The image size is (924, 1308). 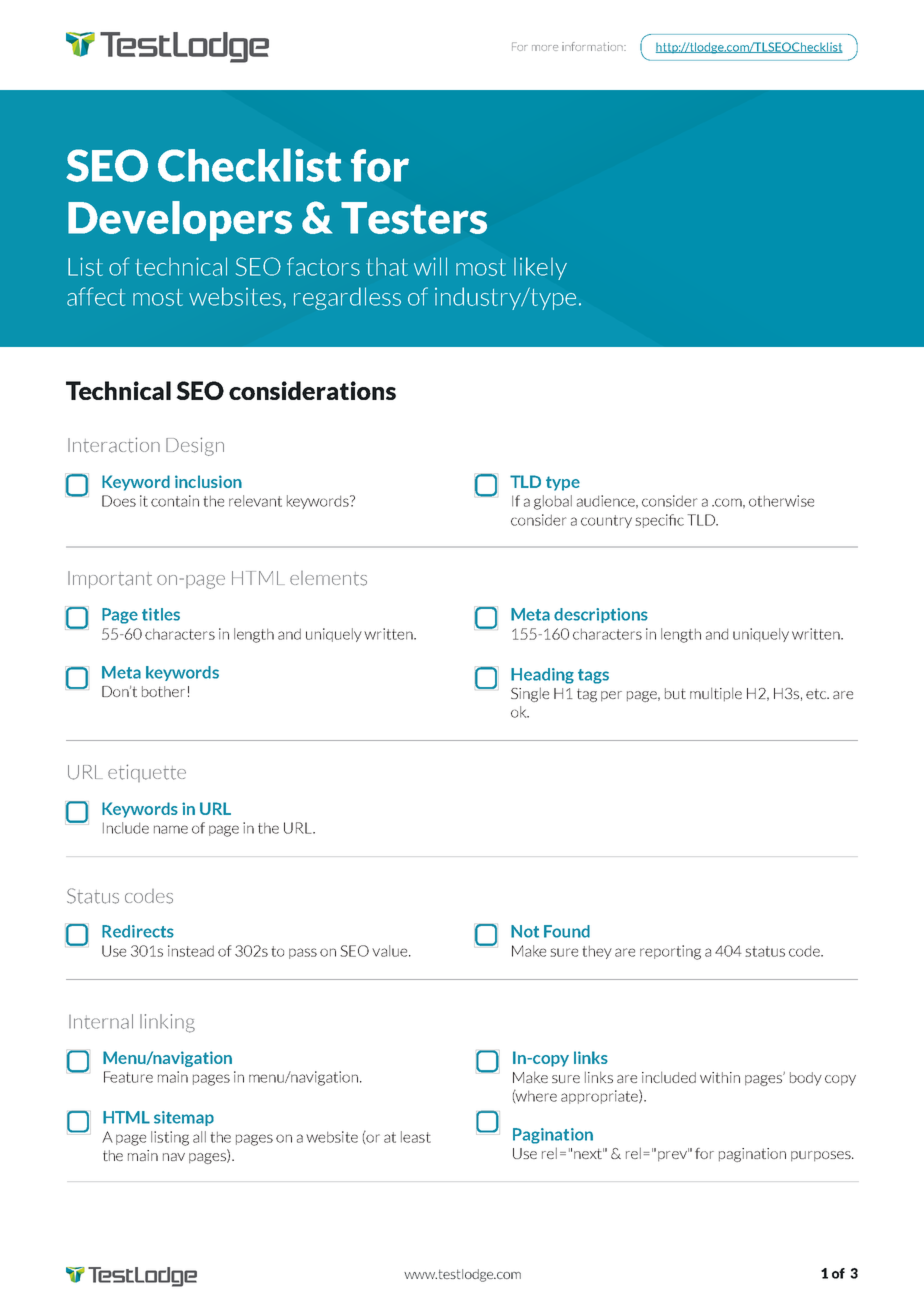 What do you see at coordinates (781, 501) in the screenshot?
I see `otherwise` at bounding box center [781, 501].
